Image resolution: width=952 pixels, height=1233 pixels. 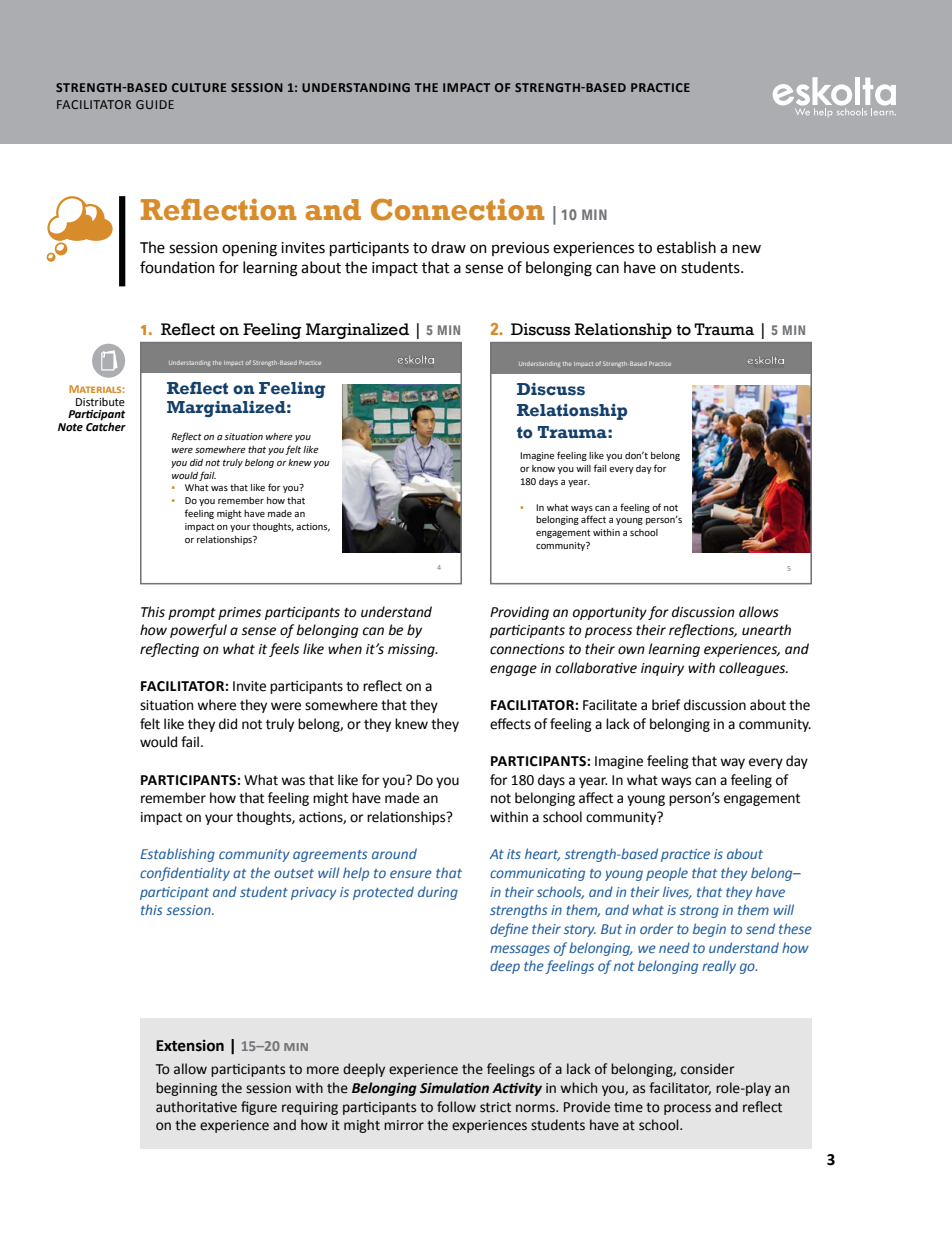 What do you see at coordinates (454, 1088) in the image?
I see `Simulation` at bounding box center [454, 1088].
